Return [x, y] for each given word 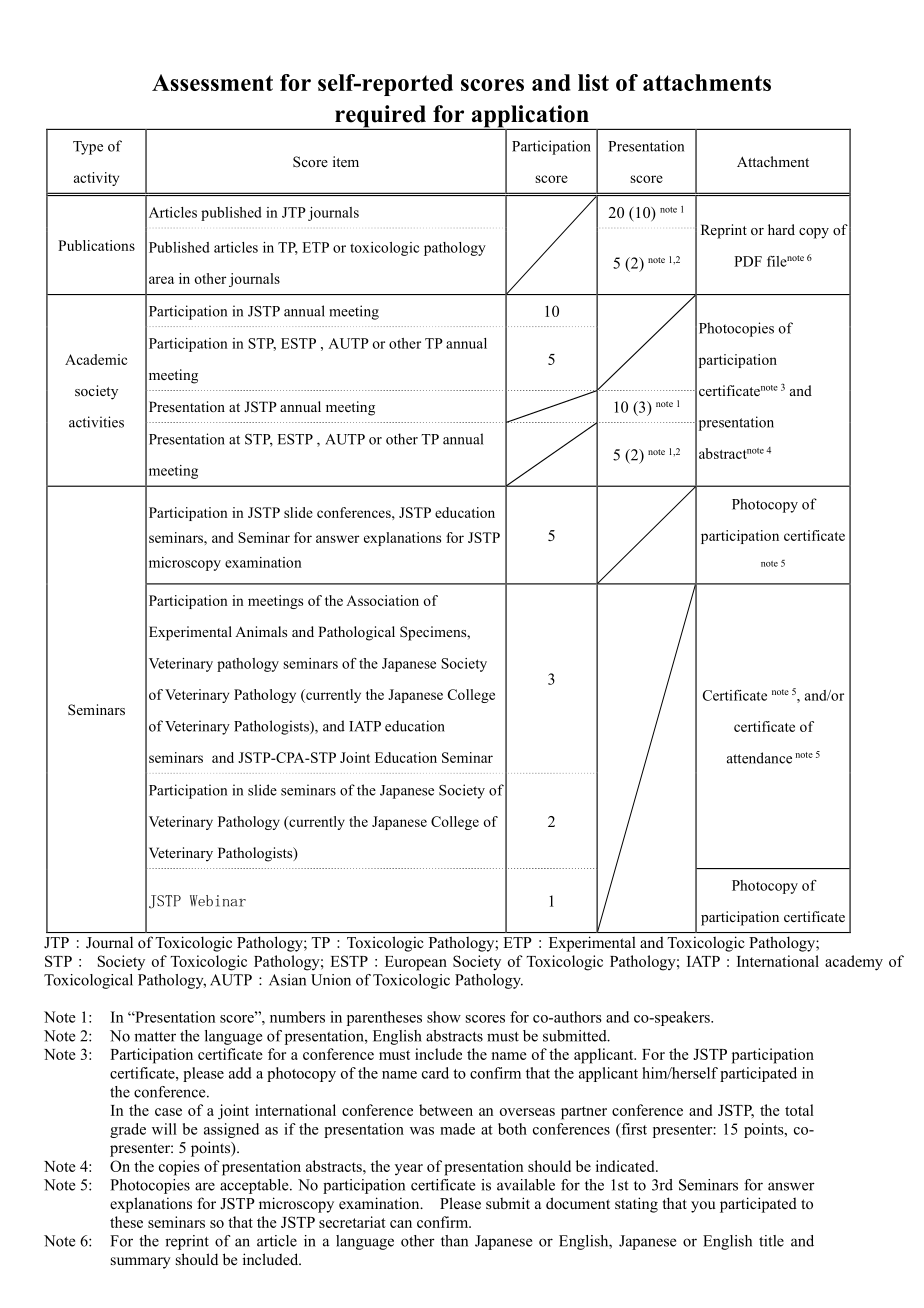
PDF [748, 261]
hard [781, 229]
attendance [759, 758]
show [444, 1017]
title [771, 1241]
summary [141, 1263]
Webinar [218, 901]
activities [96, 422]
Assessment [212, 82]
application [530, 117]
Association [382, 600]
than [454, 1241]
